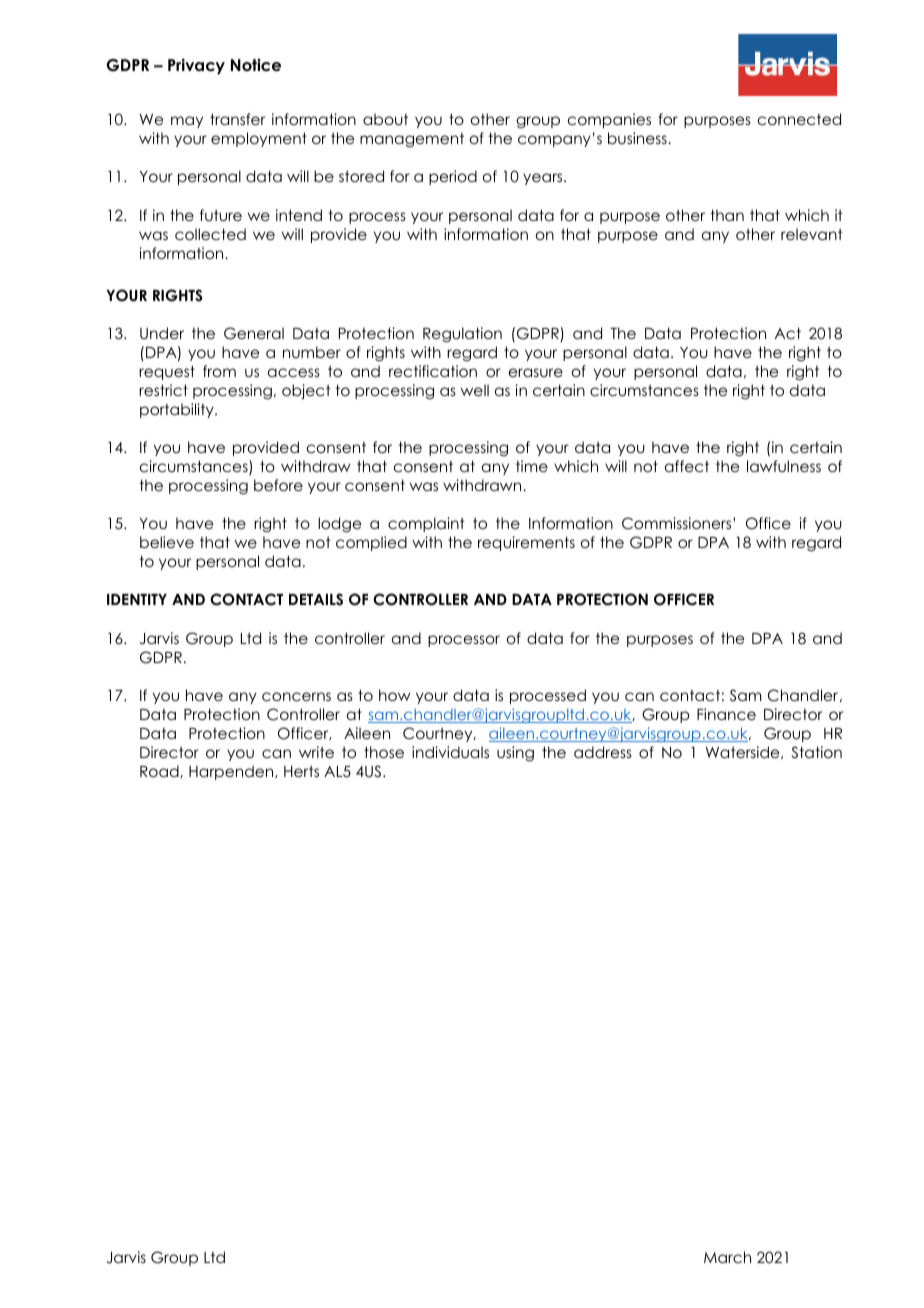 The height and width of the screenshot is (1308, 924). What do you see at coordinates (799, 119) in the screenshot?
I see `connected` at bounding box center [799, 119].
